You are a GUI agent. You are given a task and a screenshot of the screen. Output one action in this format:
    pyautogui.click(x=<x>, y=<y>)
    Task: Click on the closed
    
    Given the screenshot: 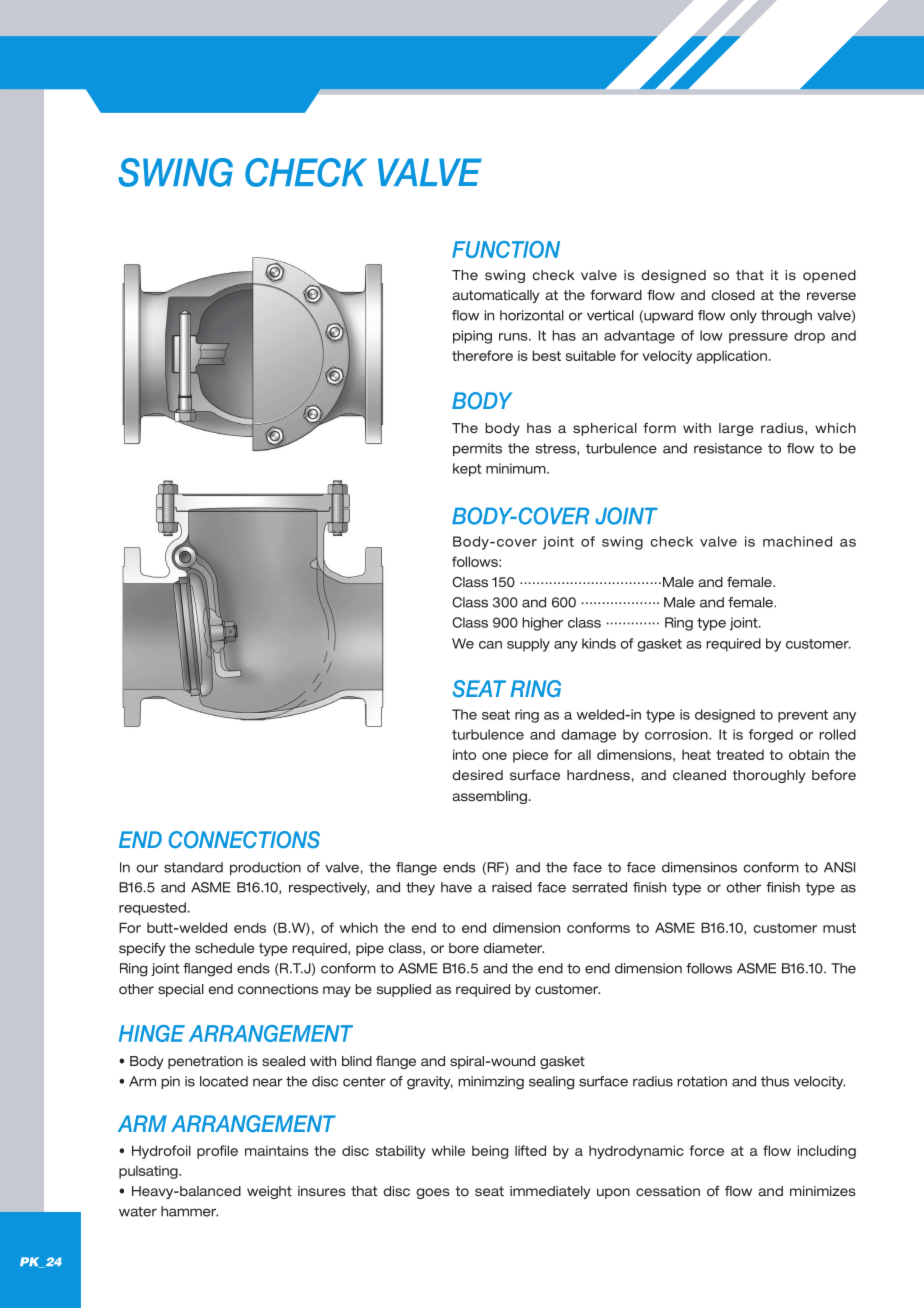 What is the action you would take?
    pyautogui.click(x=733, y=295)
